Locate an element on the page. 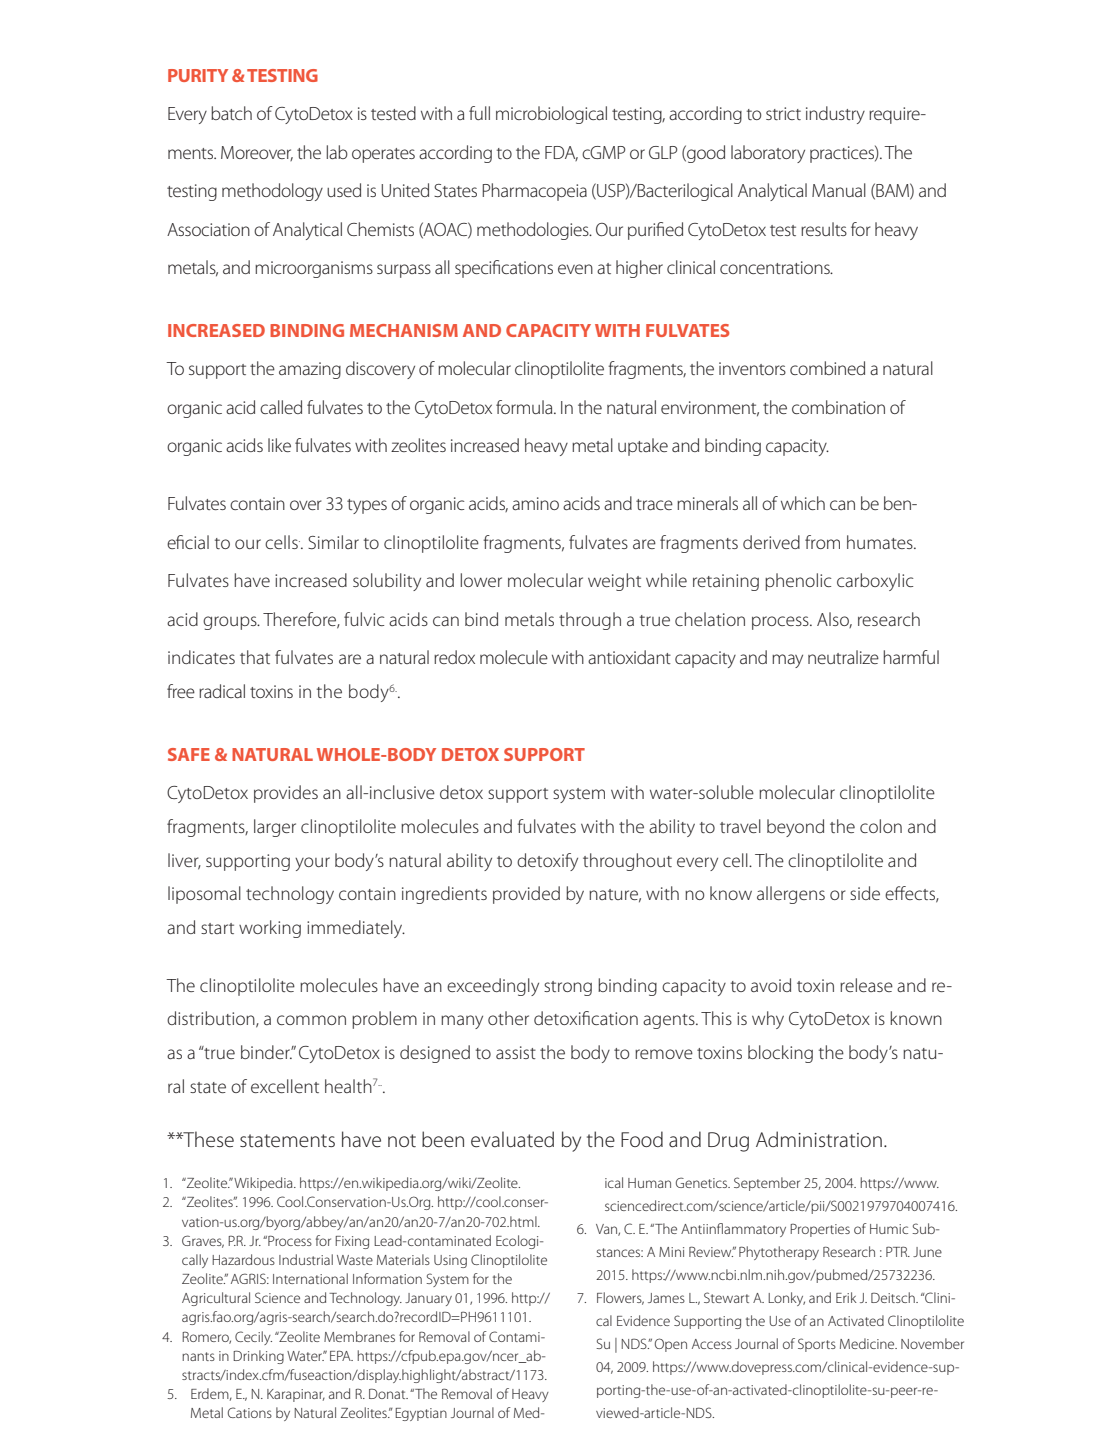 Image resolution: width=1120 pixels, height=1449 pixels. antioxidant is located at coordinates (629, 657).
